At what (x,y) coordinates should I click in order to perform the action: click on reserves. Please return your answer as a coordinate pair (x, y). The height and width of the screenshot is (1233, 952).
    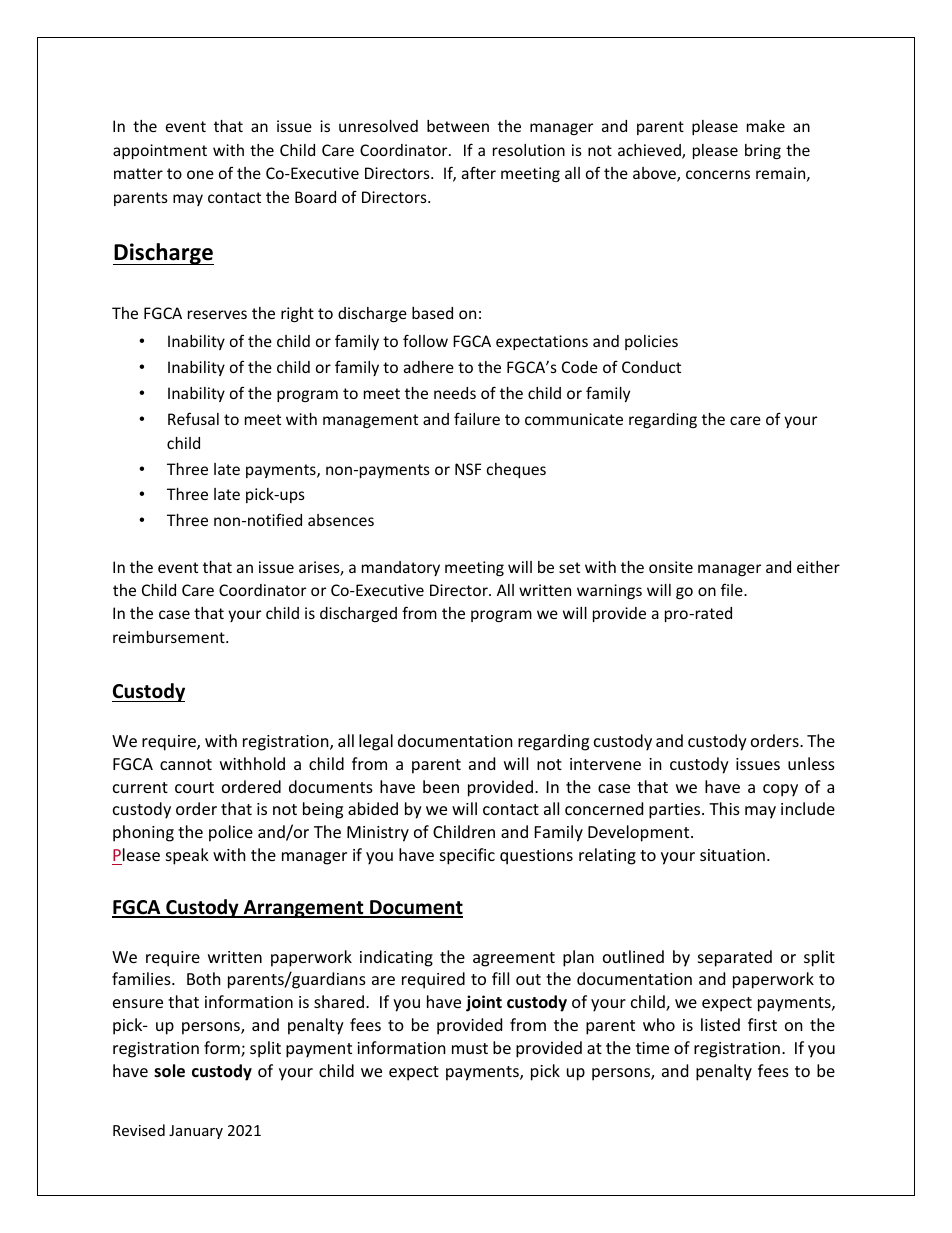
    Looking at the image, I should click on (217, 314).
